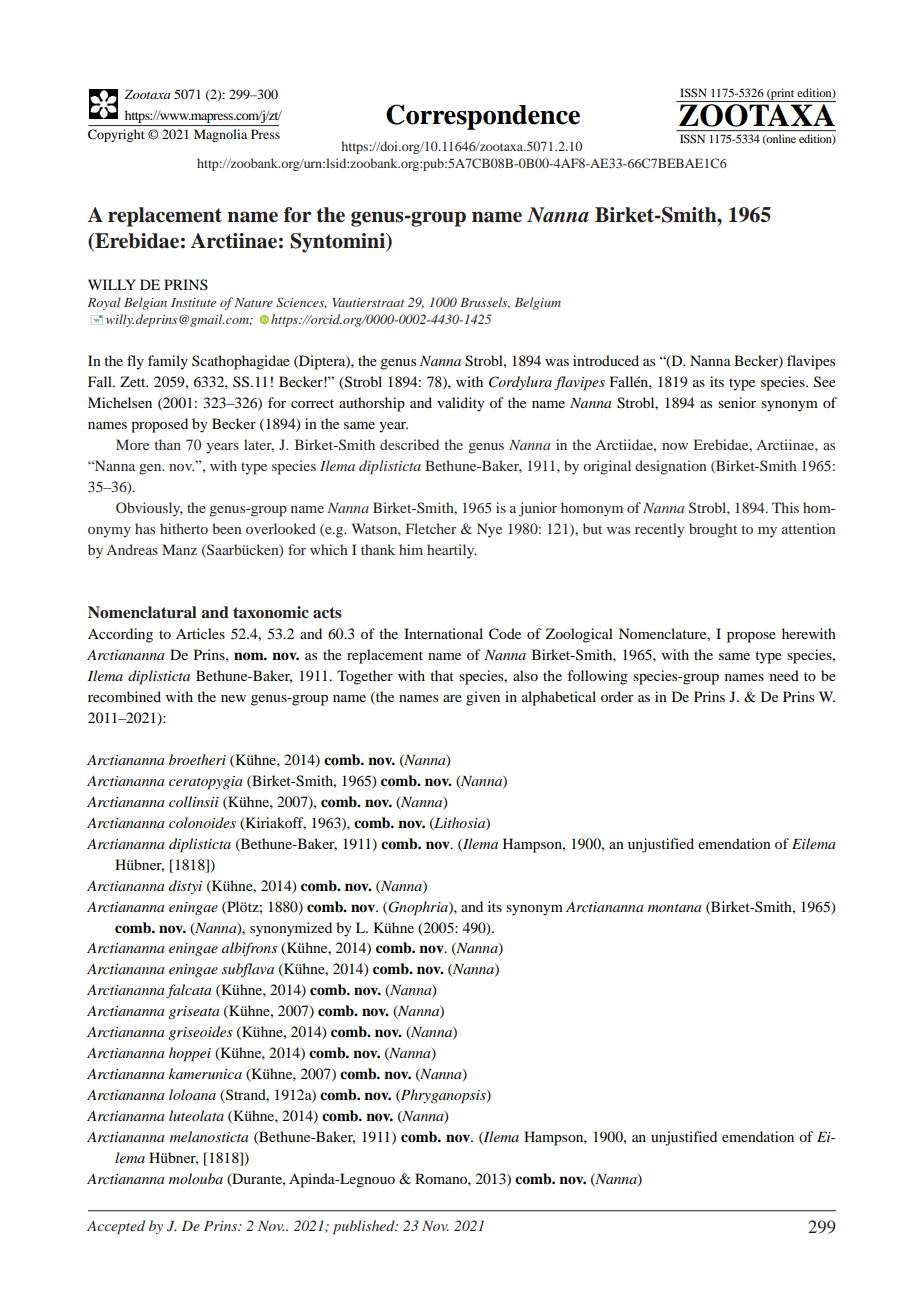 This screenshot has width=924, height=1308. What do you see at coordinates (461, 404) in the screenshot?
I see `validity` at bounding box center [461, 404].
